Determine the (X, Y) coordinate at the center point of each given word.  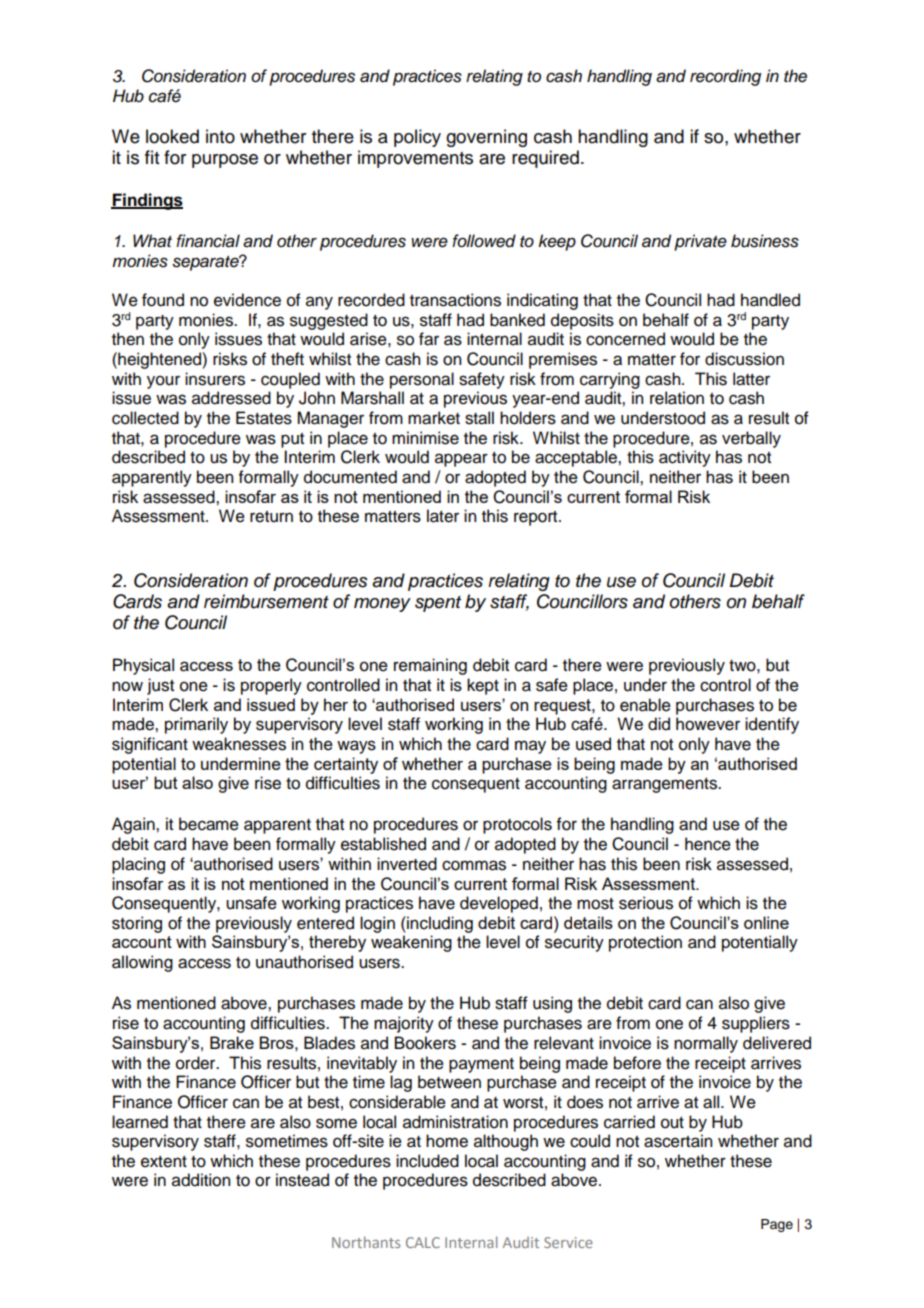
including (439, 924)
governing (486, 138)
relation (677, 398)
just (160, 686)
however (708, 724)
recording (725, 77)
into (220, 136)
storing (137, 924)
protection (645, 943)
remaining (430, 666)
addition (201, 1180)
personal (422, 380)
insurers (215, 379)
